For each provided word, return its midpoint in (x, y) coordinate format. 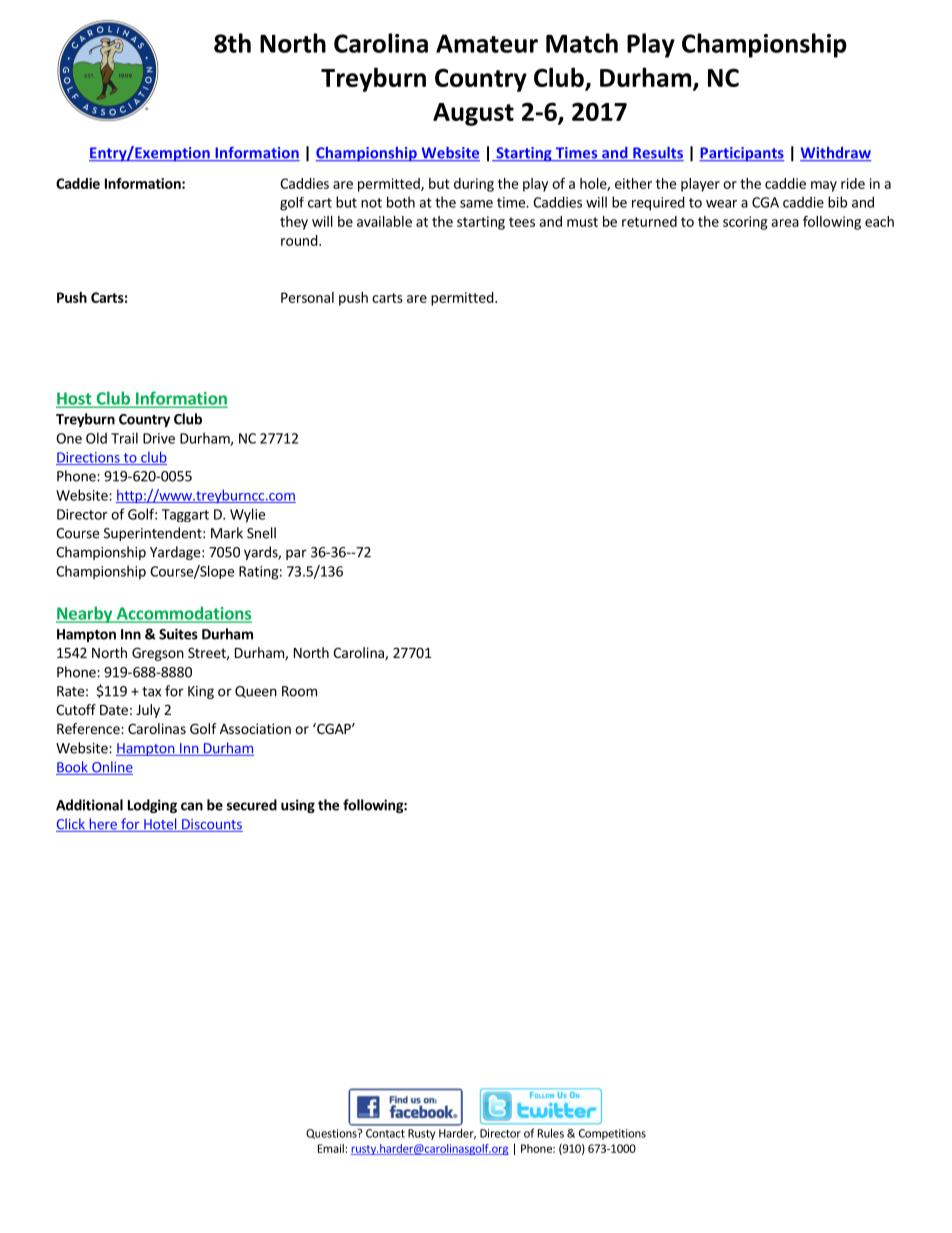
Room (299, 691)
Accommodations (183, 614)
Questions (332, 1134)
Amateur (487, 43)
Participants (742, 154)
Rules (551, 1133)
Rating (259, 573)
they (294, 223)
